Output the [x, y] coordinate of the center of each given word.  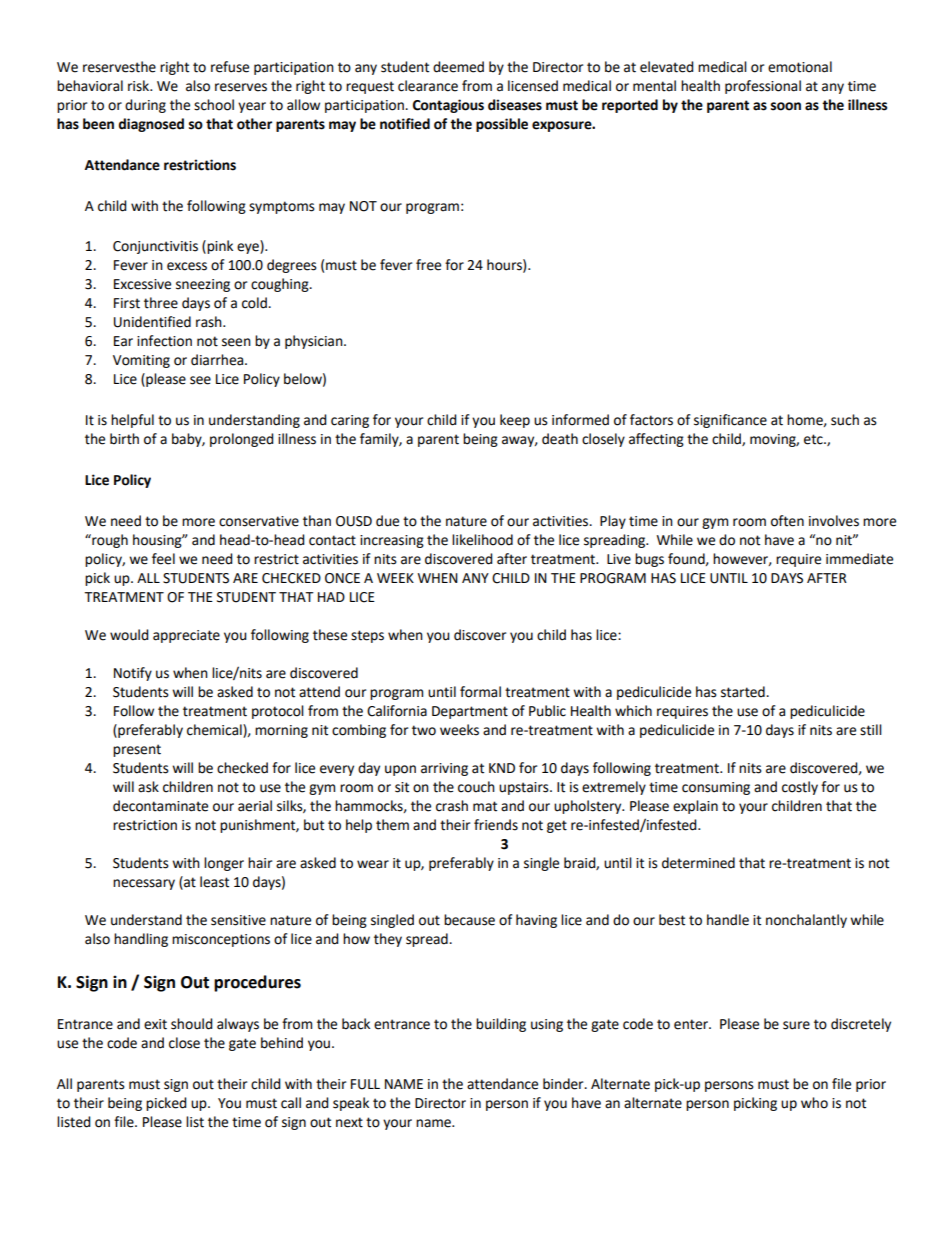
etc [814, 439]
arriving [444, 769]
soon [786, 106]
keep [515, 421]
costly [800, 788]
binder [564, 1084]
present [137, 750]
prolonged [242, 440]
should [192, 1024]
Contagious [448, 106]
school [214, 105]
